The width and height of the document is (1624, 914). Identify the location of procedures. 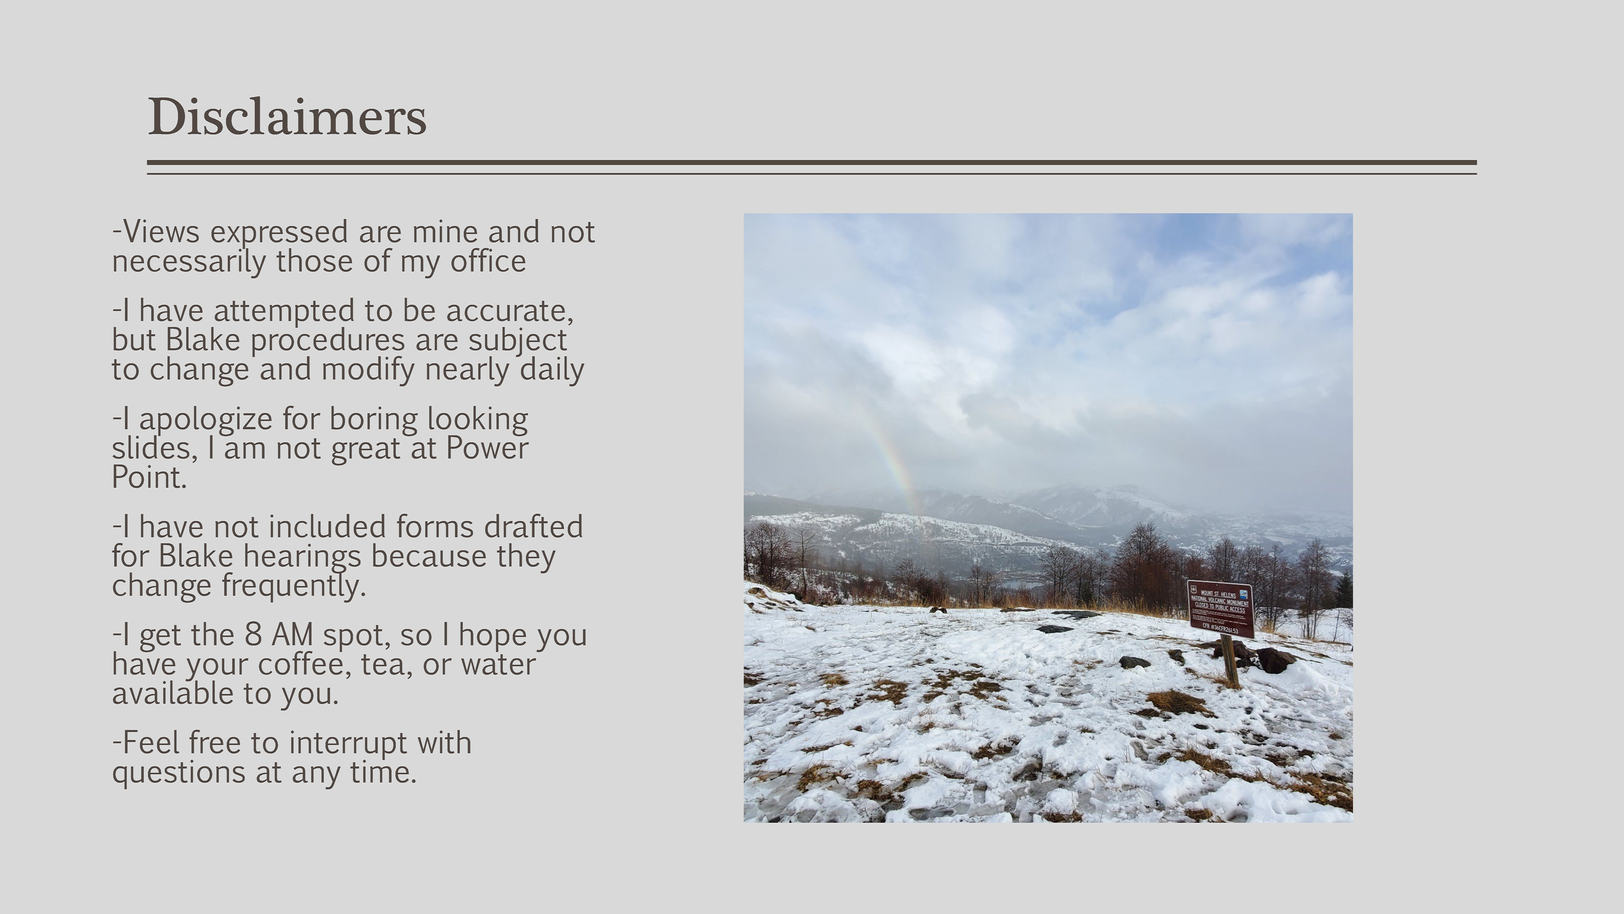
(328, 342).
